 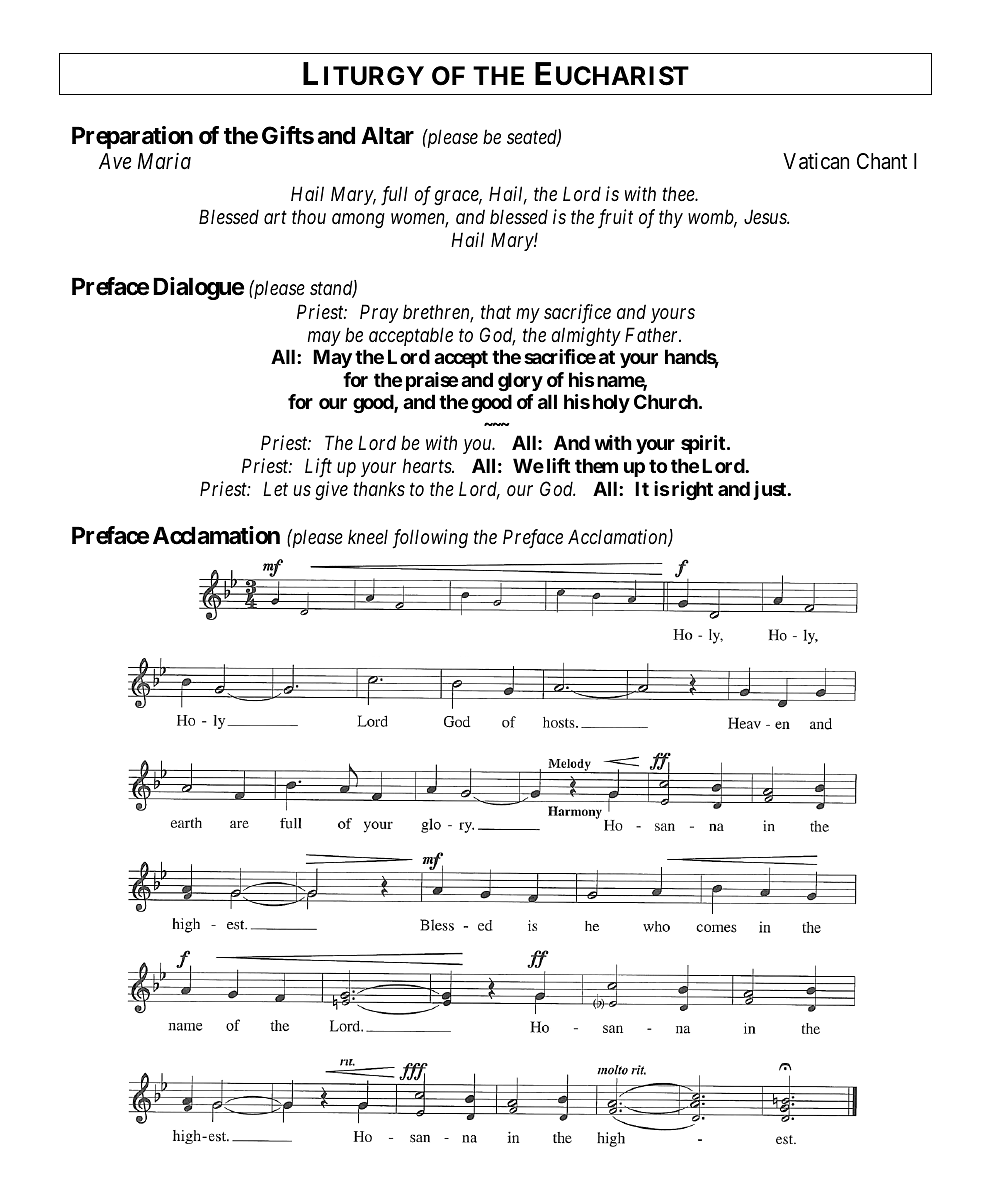 I want to click on Vatican, so click(x=816, y=161).
